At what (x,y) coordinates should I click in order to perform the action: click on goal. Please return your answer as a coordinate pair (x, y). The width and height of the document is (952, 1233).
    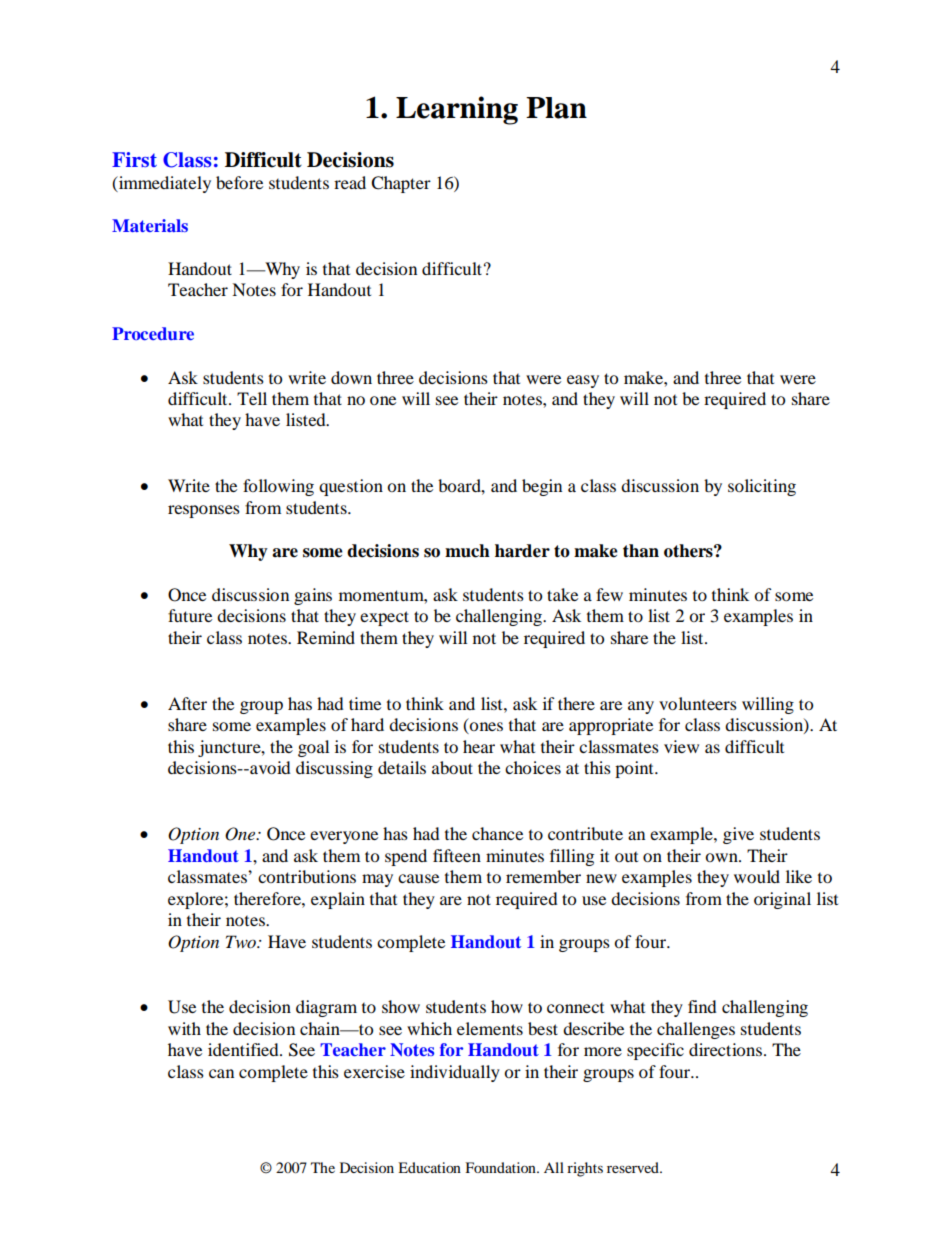
    Looking at the image, I should click on (313, 748).
